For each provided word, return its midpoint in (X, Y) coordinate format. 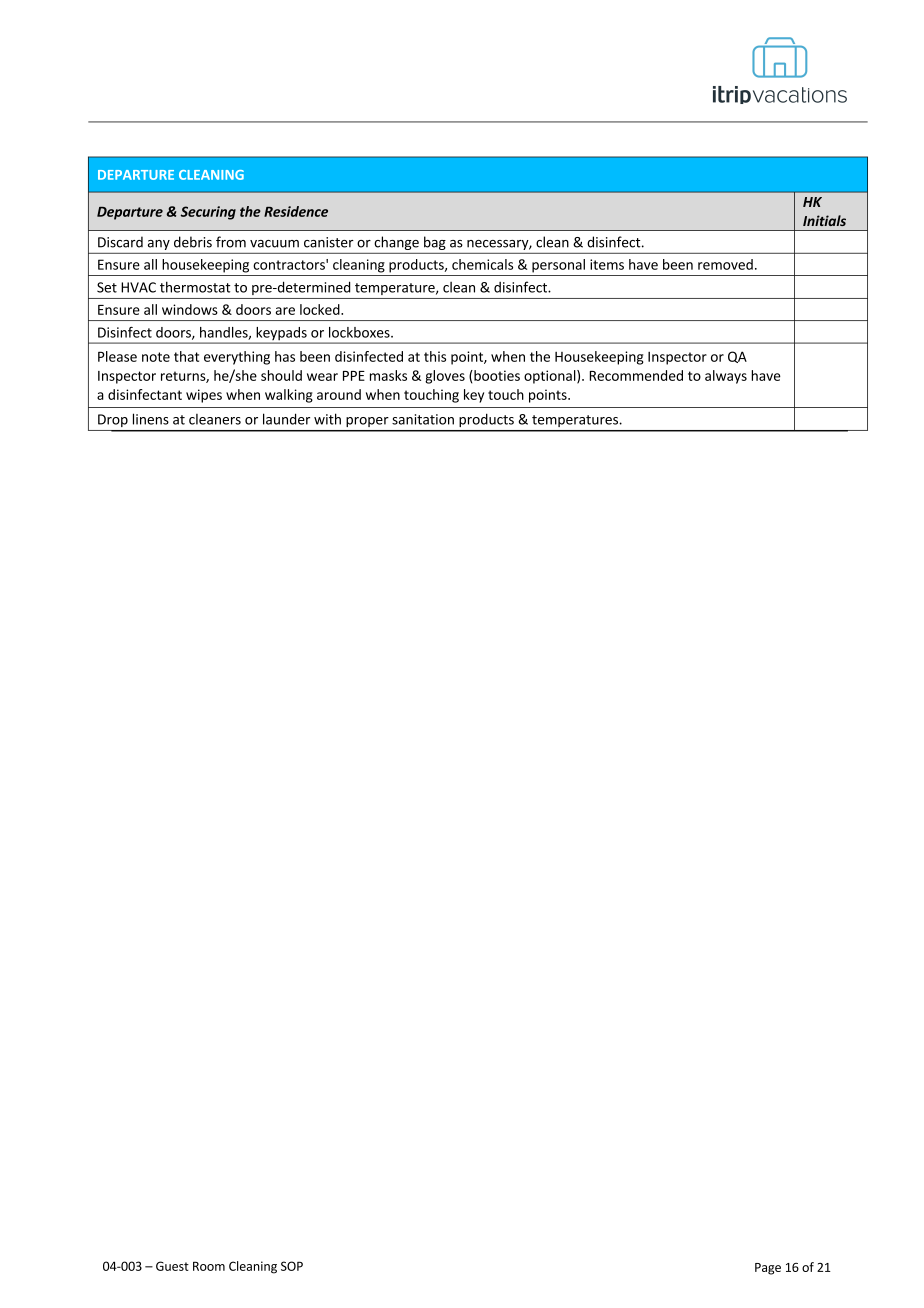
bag (435, 243)
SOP (292, 1266)
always (726, 377)
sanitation (423, 419)
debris (193, 242)
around (339, 394)
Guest (172, 1266)
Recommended (636, 375)
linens (151, 419)
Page (768, 1269)
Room (209, 1266)
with (327, 419)
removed (725, 264)
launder (286, 419)
